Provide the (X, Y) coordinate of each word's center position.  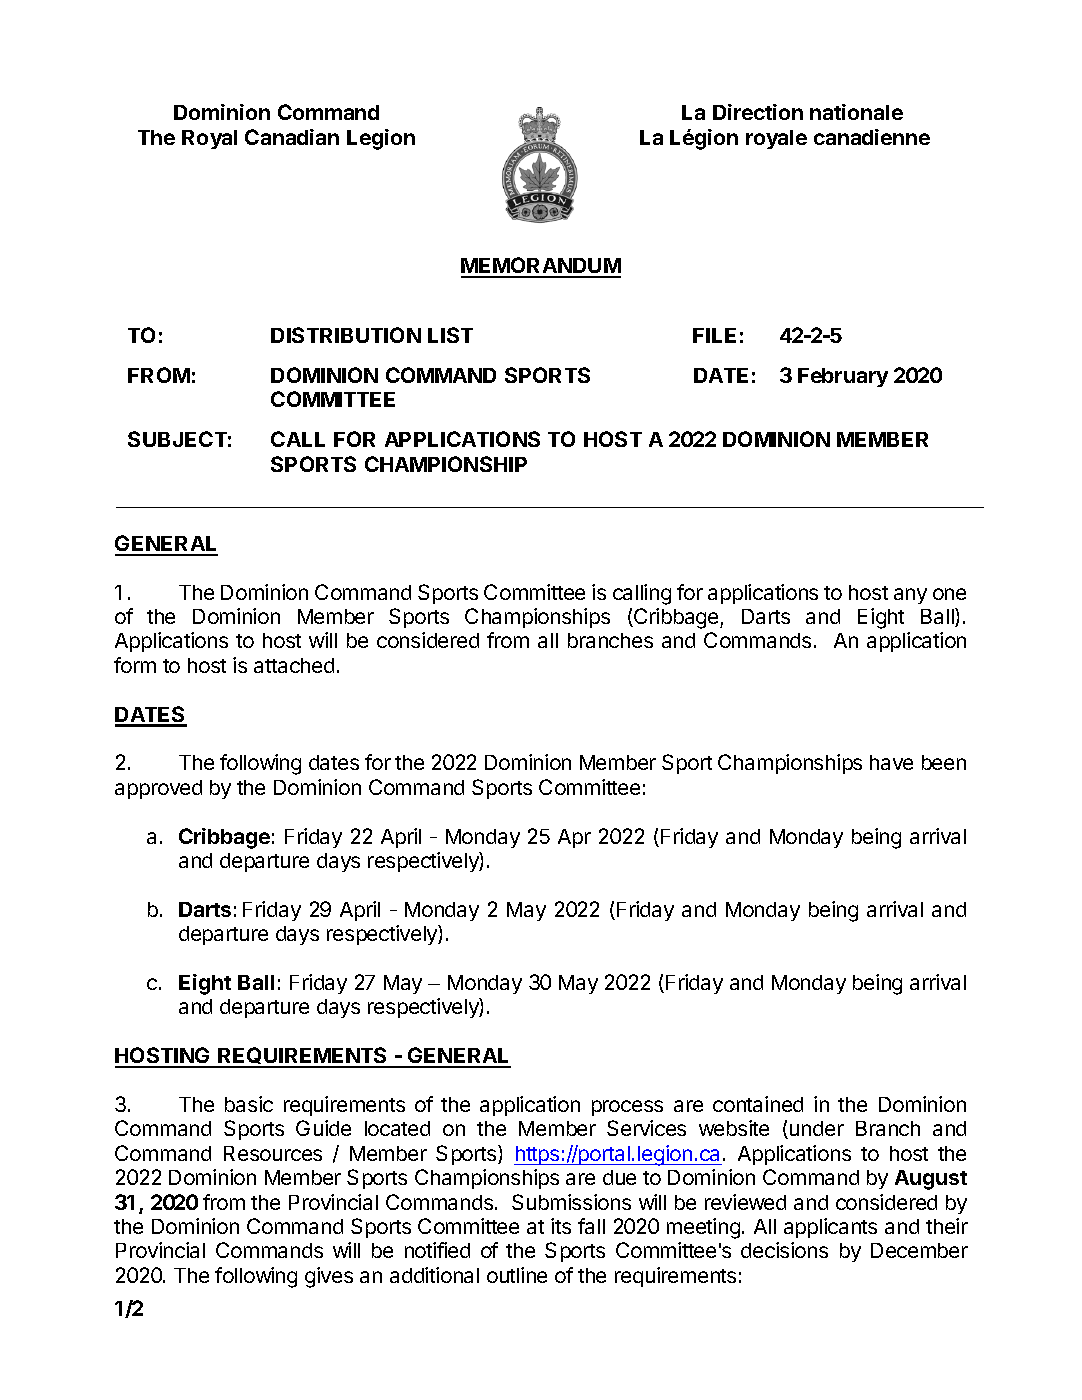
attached (294, 665)
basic (249, 1104)
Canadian (292, 137)
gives (329, 1277)
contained (758, 1104)
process (627, 1108)
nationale (856, 112)
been (944, 762)
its (561, 1226)
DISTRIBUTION (346, 335)
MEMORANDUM (541, 267)
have (891, 762)
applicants (830, 1228)
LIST (450, 335)
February (843, 377)
